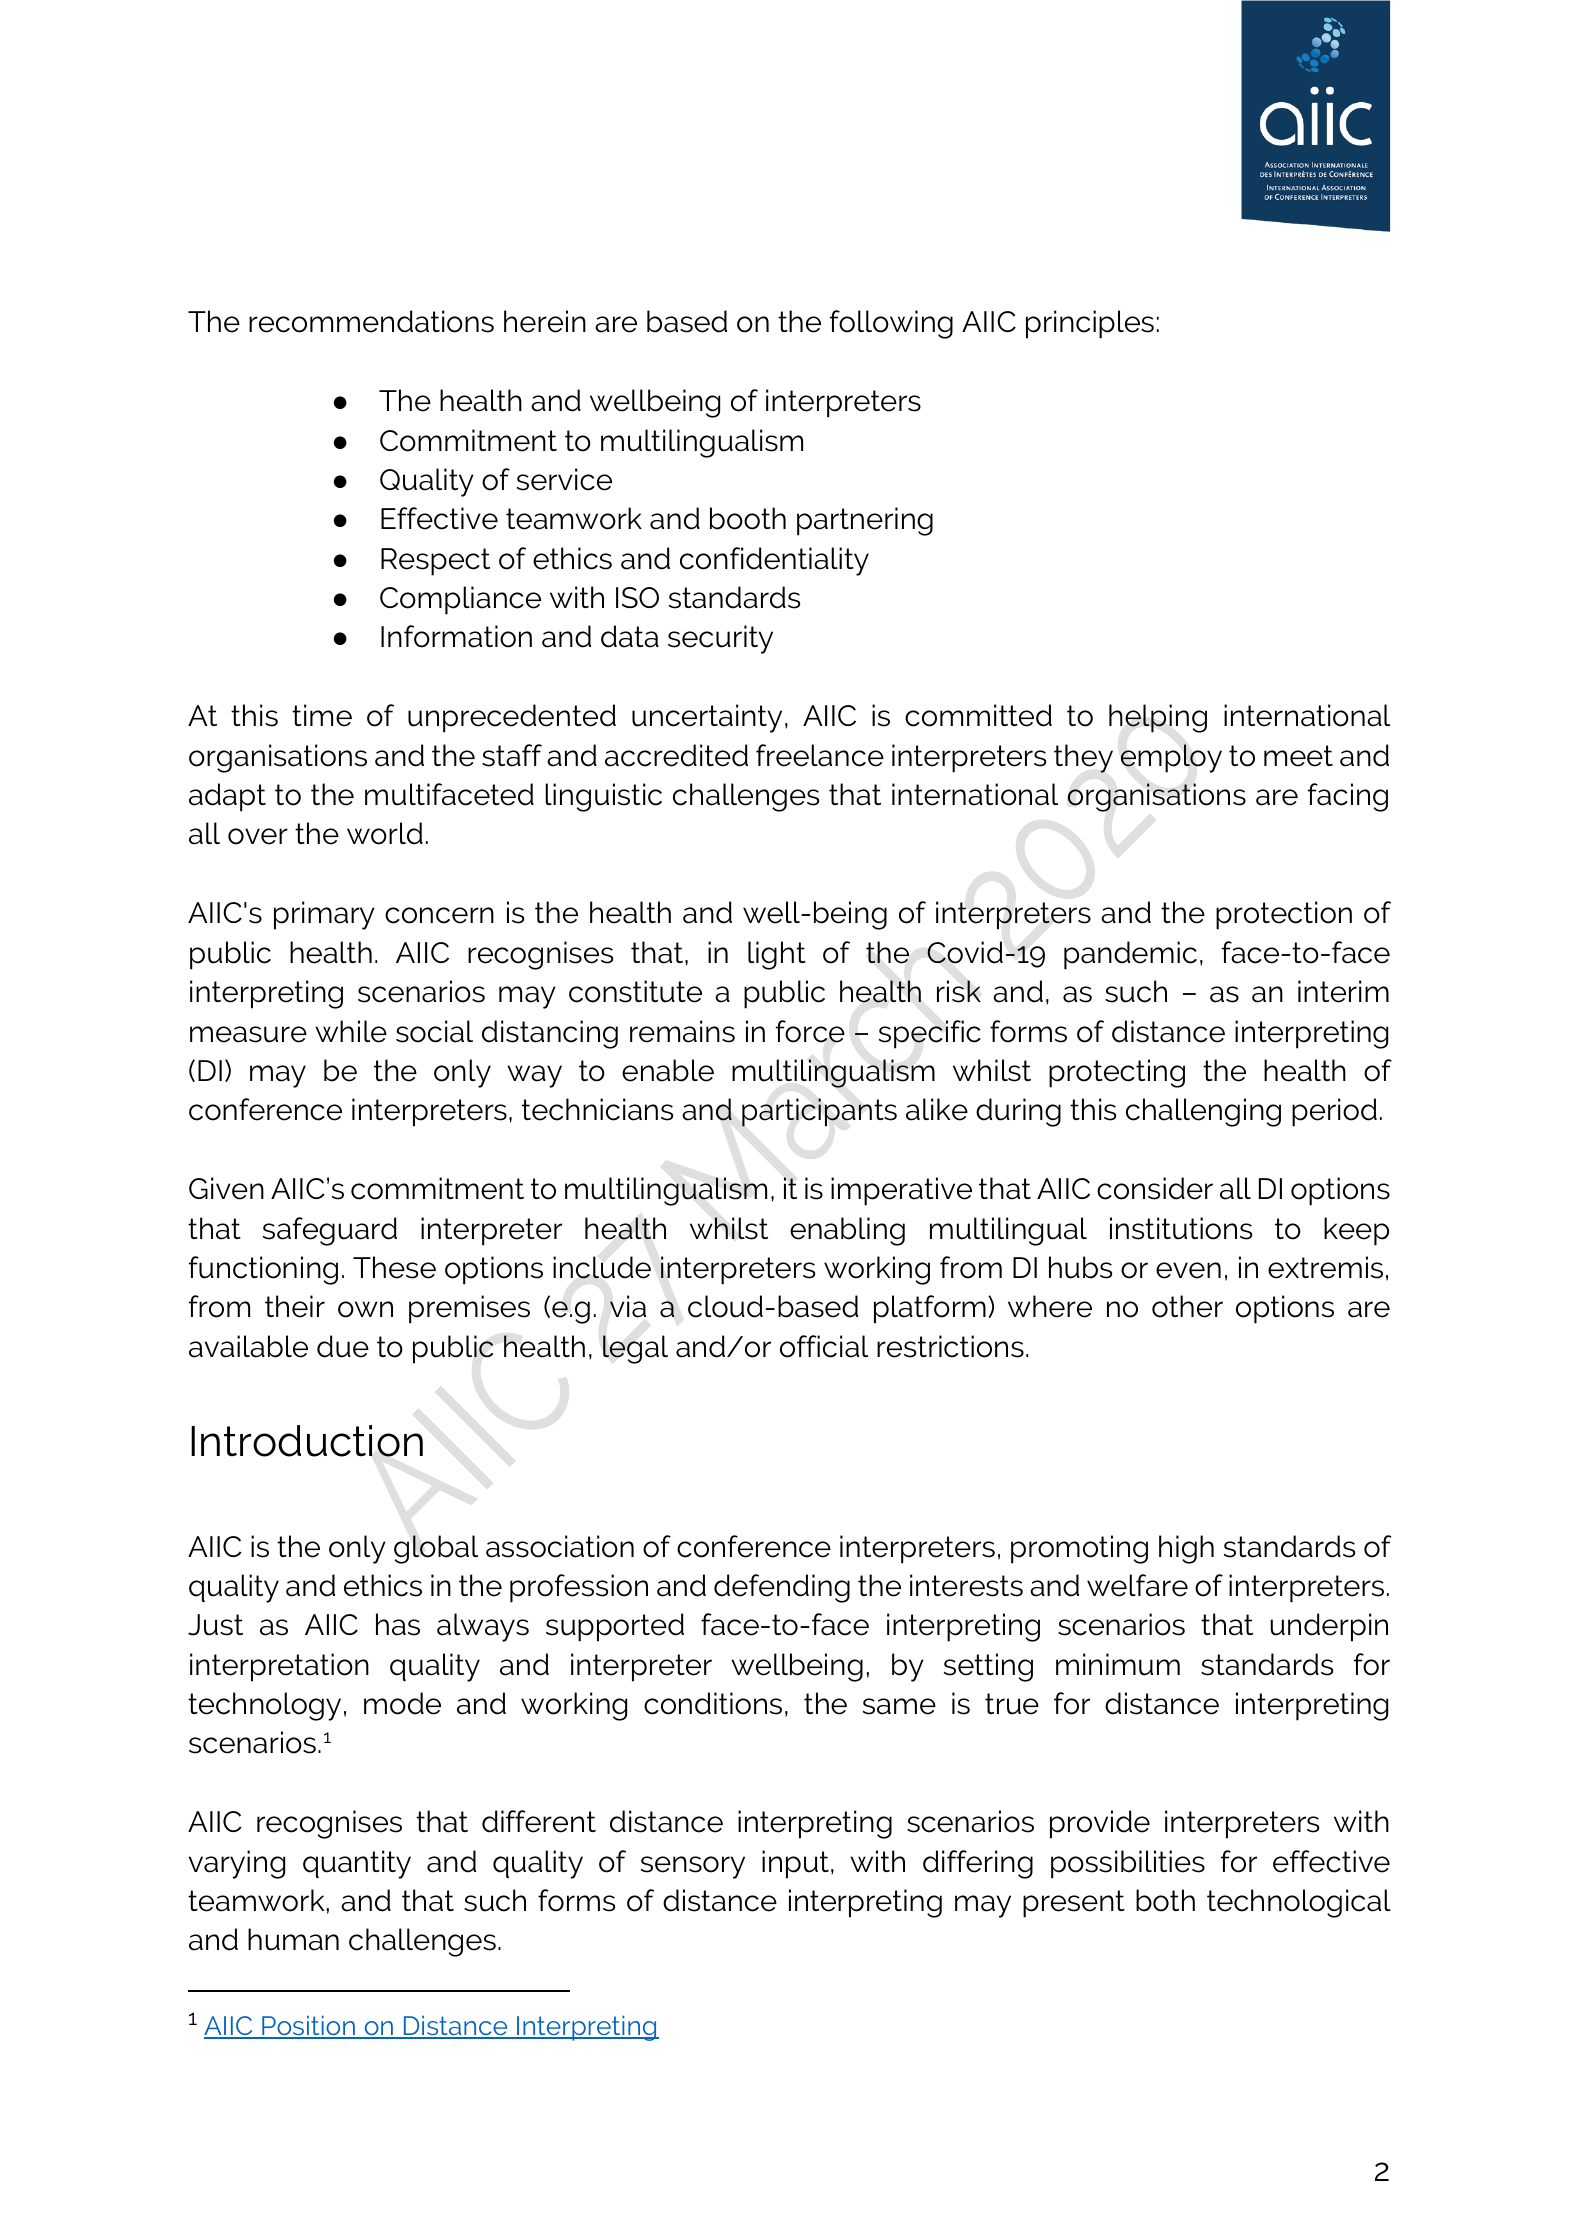 The image size is (1578, 2231). I want to click on human, so click(293, 1939).
